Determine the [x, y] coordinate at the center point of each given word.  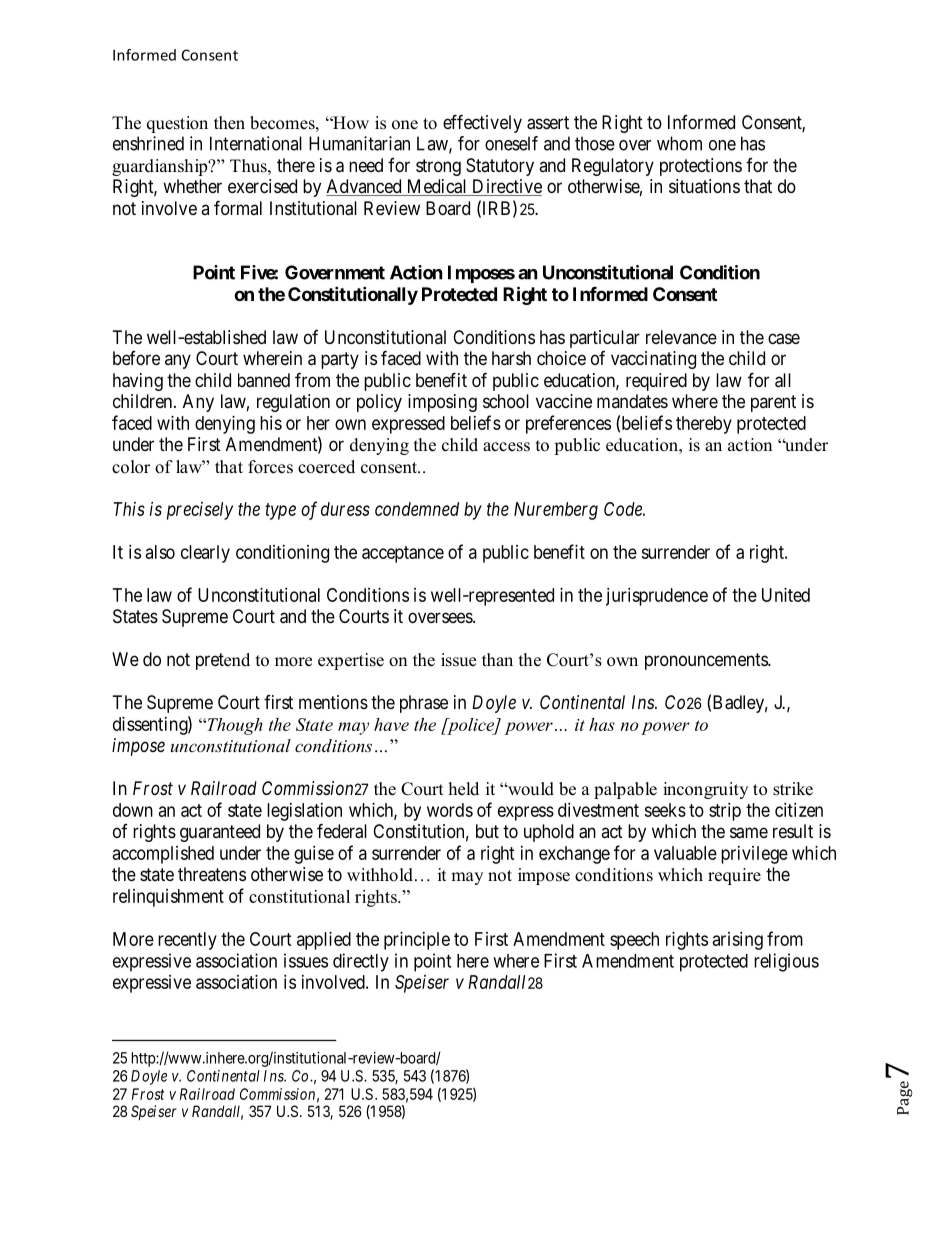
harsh [511, 358]
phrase [424, 704]
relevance [681, 337]
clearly [205, 554]
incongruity [705, 790]
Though [234, 726]
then [229, 123]
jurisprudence [657, 597]
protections [701, 167]
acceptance [403, 554]
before [136, 358]
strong [438, 167]
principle [417, 941]
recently [187, 941]
